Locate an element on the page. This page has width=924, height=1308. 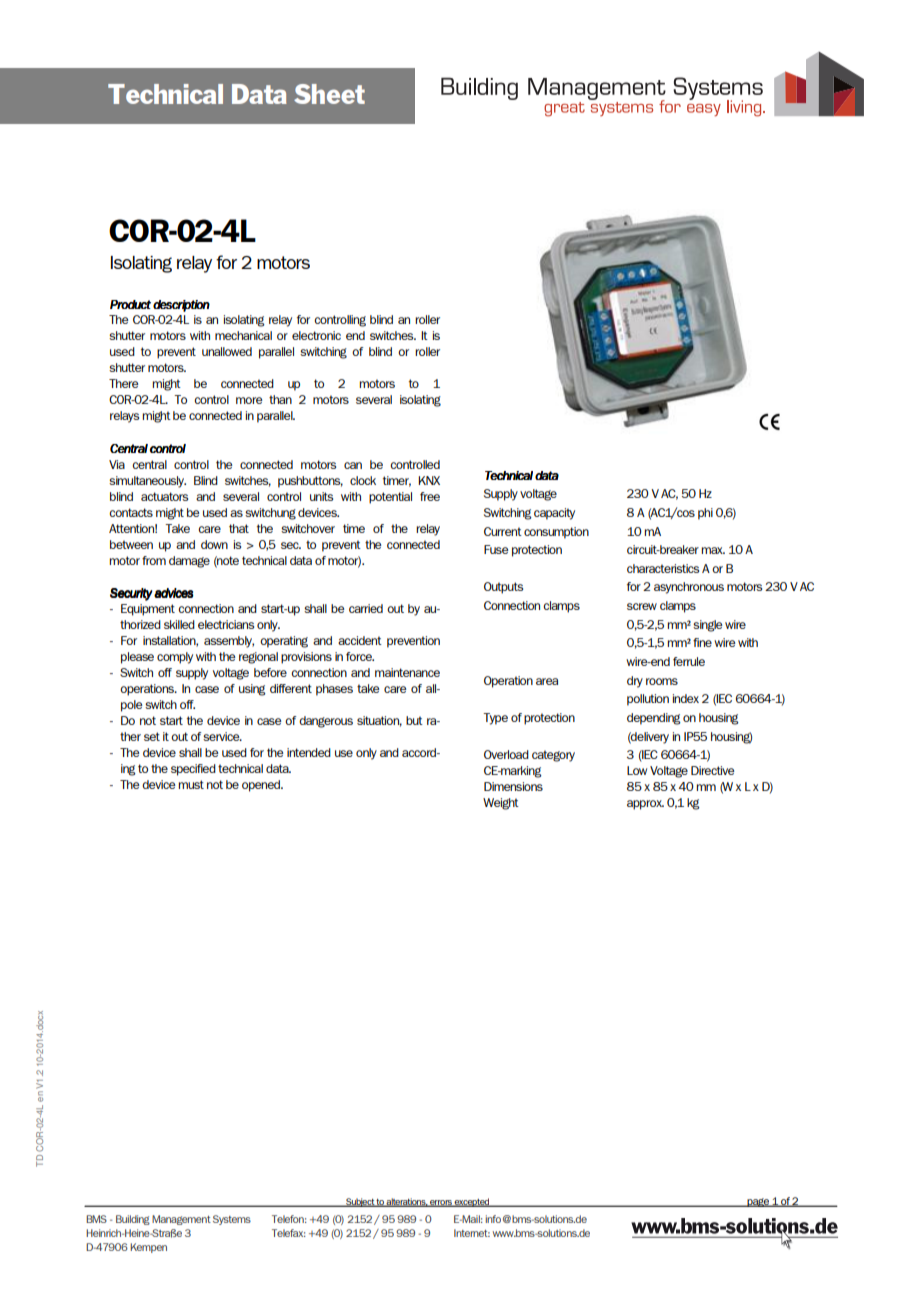
dry is located at coordinates (635, 682).
